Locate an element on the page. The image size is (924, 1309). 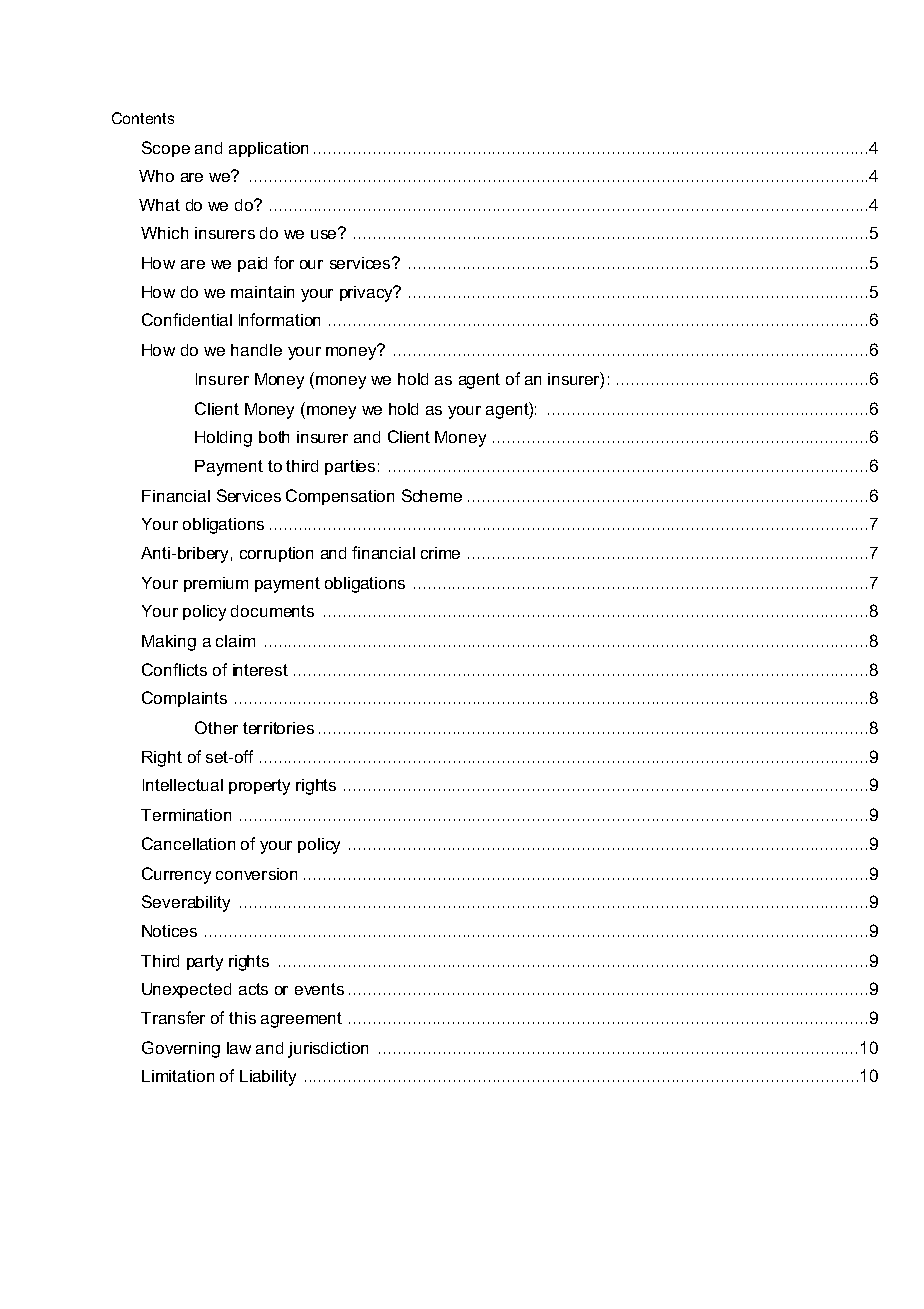
application is located at coordinates (268, 149).
